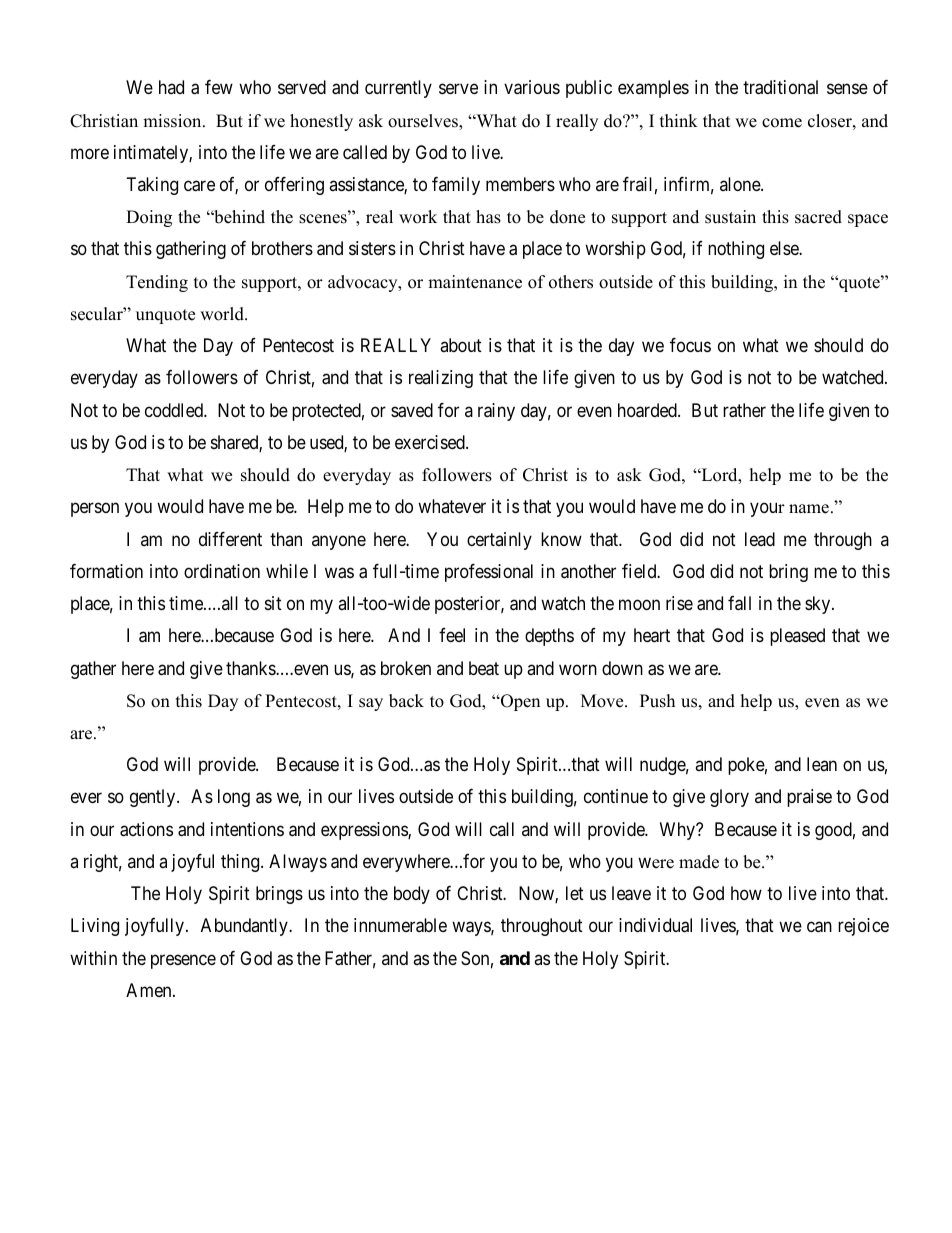 The width and height of the image is (952, 1233). Describe the element at coordinates (173, 121) in the image. I see `mission` at that location.
